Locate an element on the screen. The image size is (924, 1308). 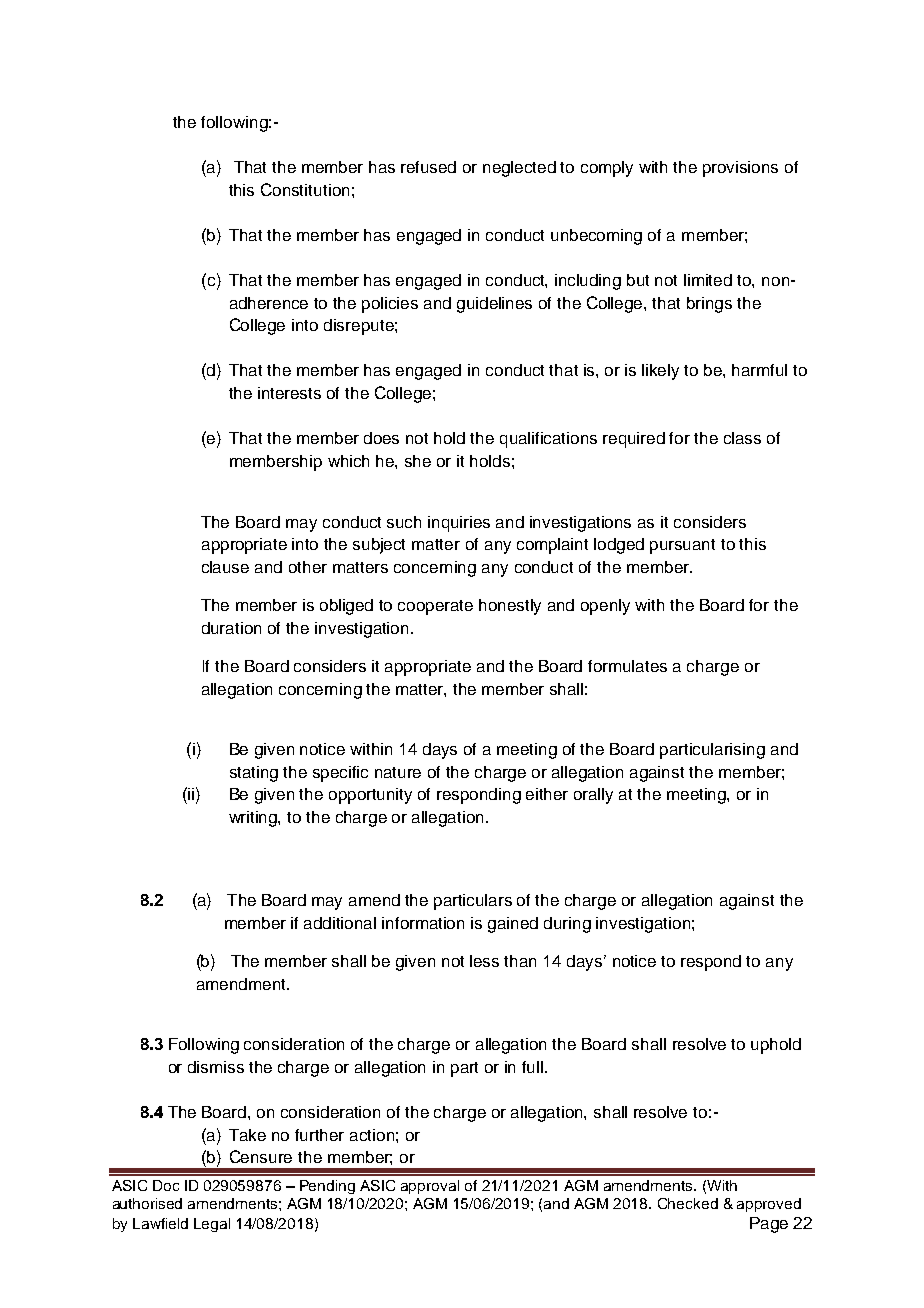
clause is located at coordinates (225, 567).
